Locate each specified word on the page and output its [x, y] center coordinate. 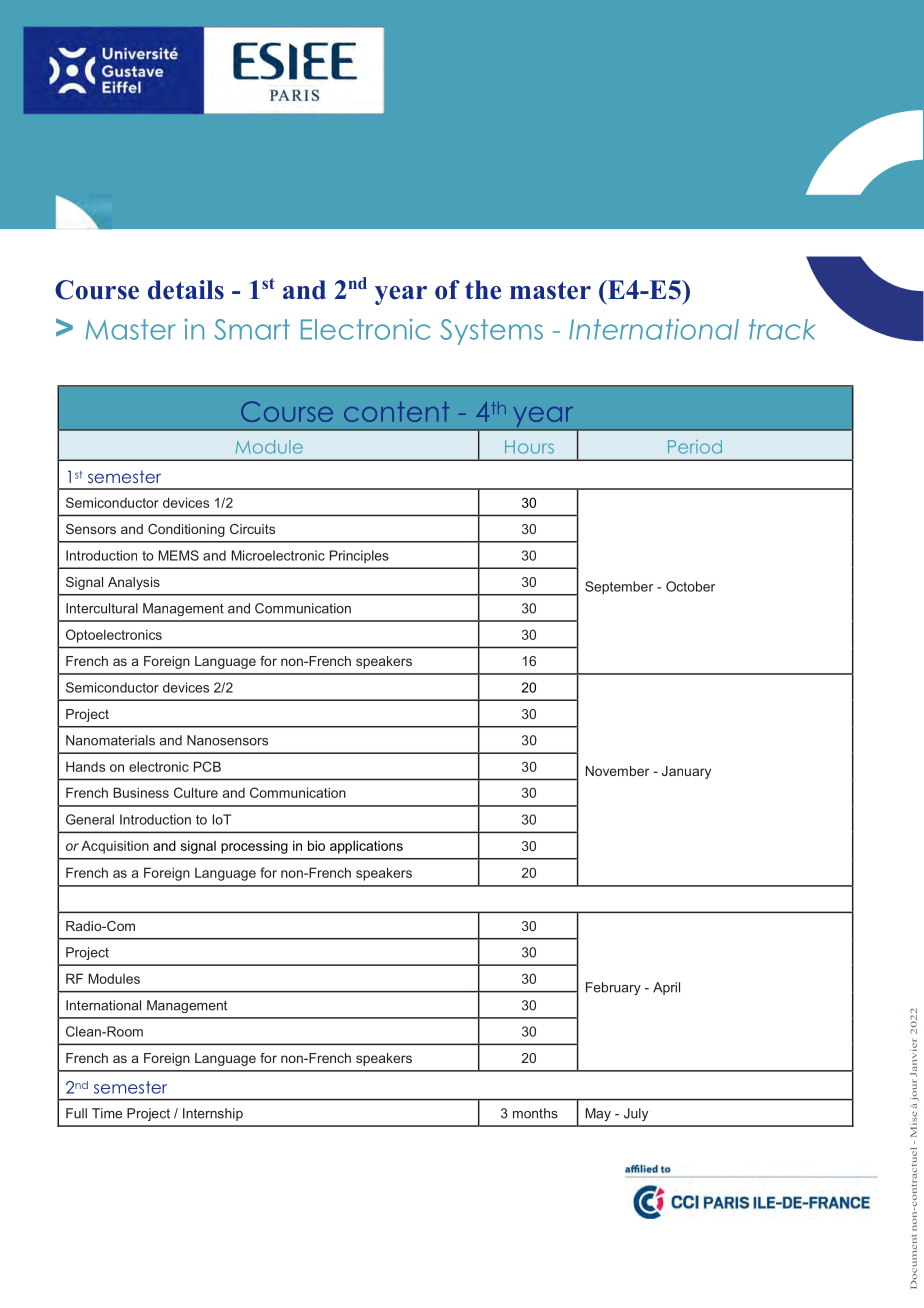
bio [316, 845]
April [666, 988]
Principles [359, 556]
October [690, 586]
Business [141, 792]
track [782, 329]
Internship [213, 1114]
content [396, 412]
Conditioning [186, 530]
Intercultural [102, 608]
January [686, 772]
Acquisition [115, 847]
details [186, 290]
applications [366, 847]
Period [695, 447]
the [483, 290]
